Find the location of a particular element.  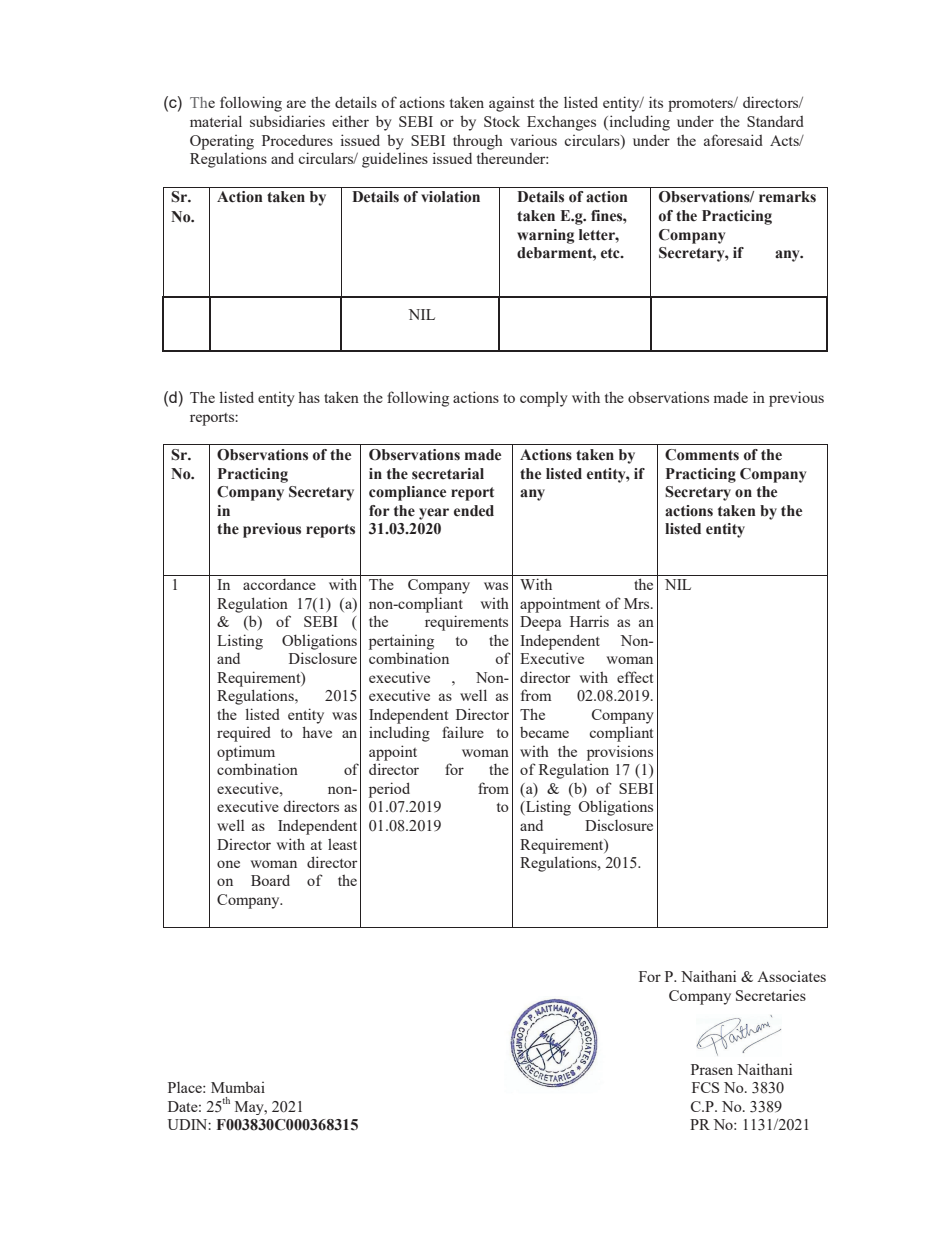

Stock is located at coordinates (502, 121).
